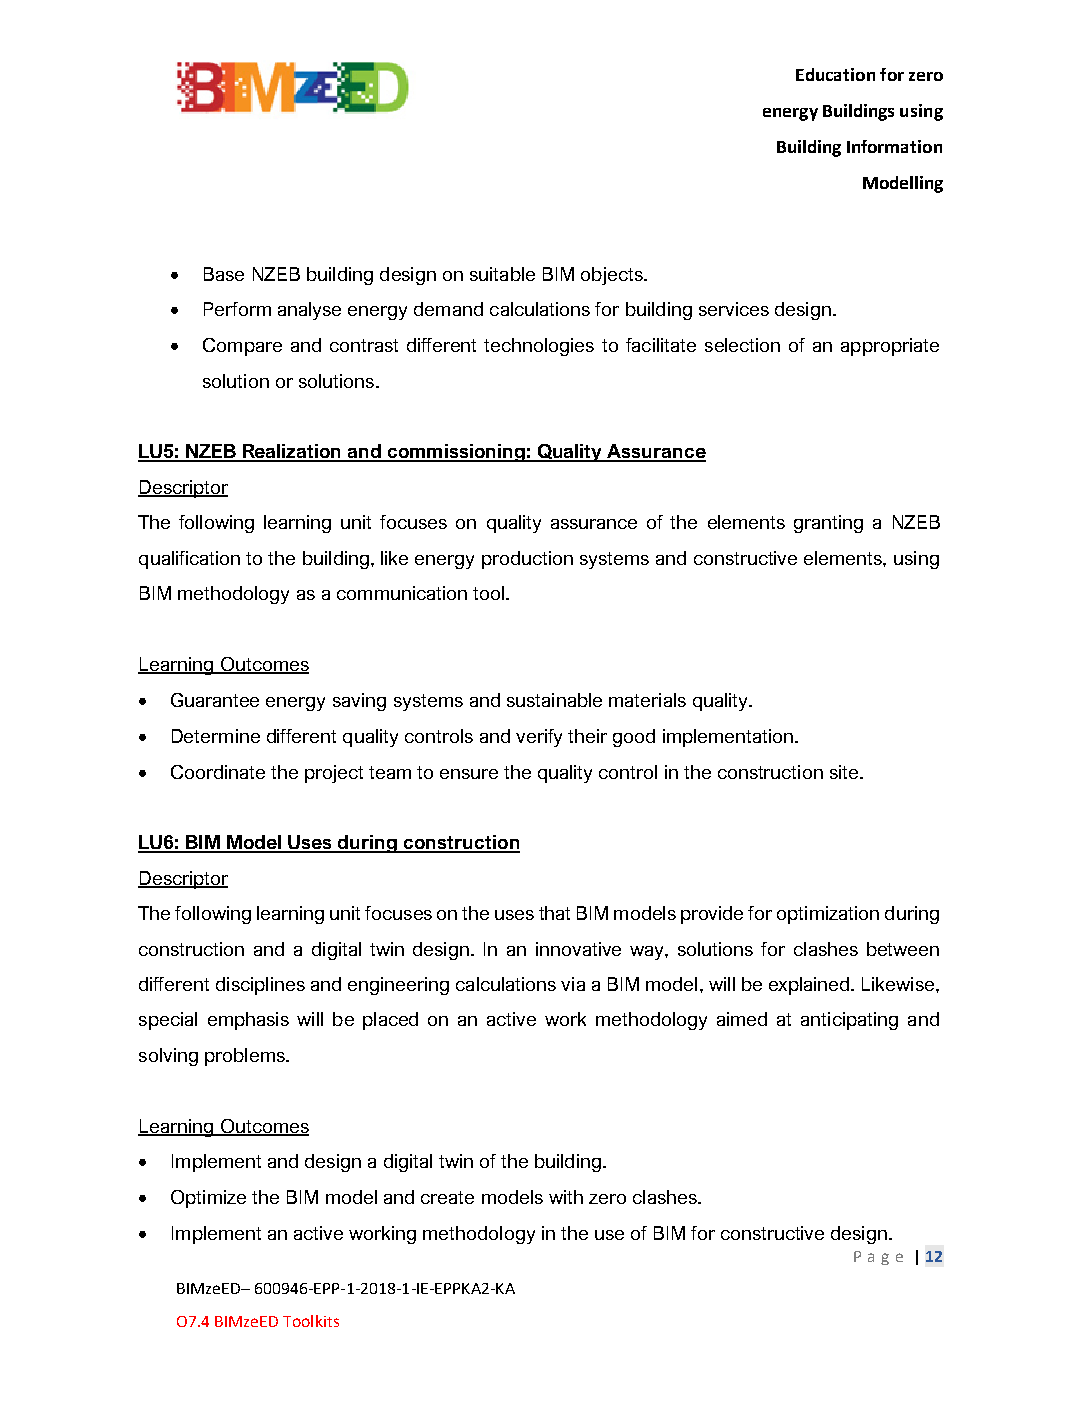 The height and width of the document is (1405, 1086). Describe the element at coordinates (502, 274) in the document. I see `suitable` at that location.
